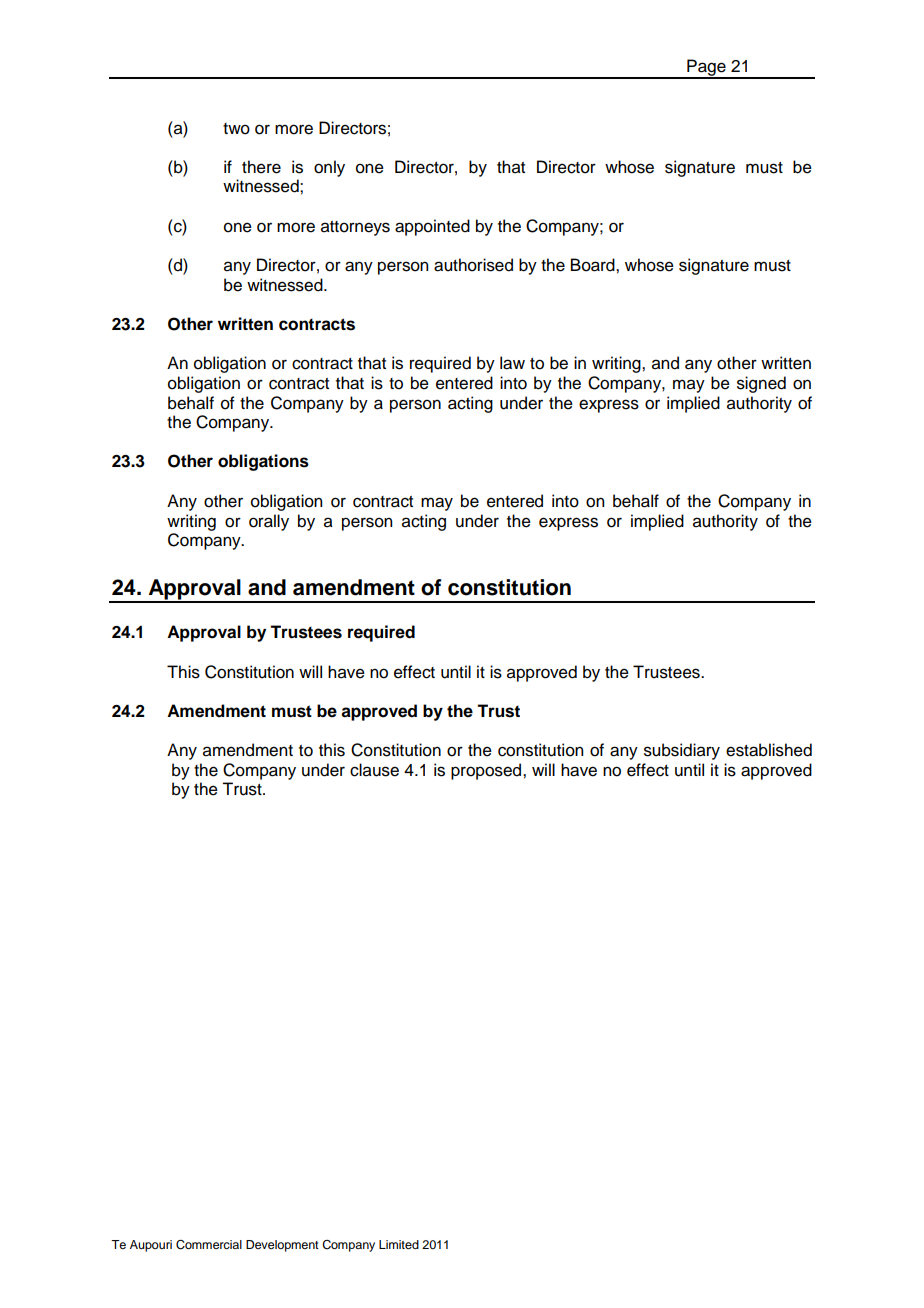  Describe the element at coordinates (487, 771) in the image. I see `proposed` at that location.
